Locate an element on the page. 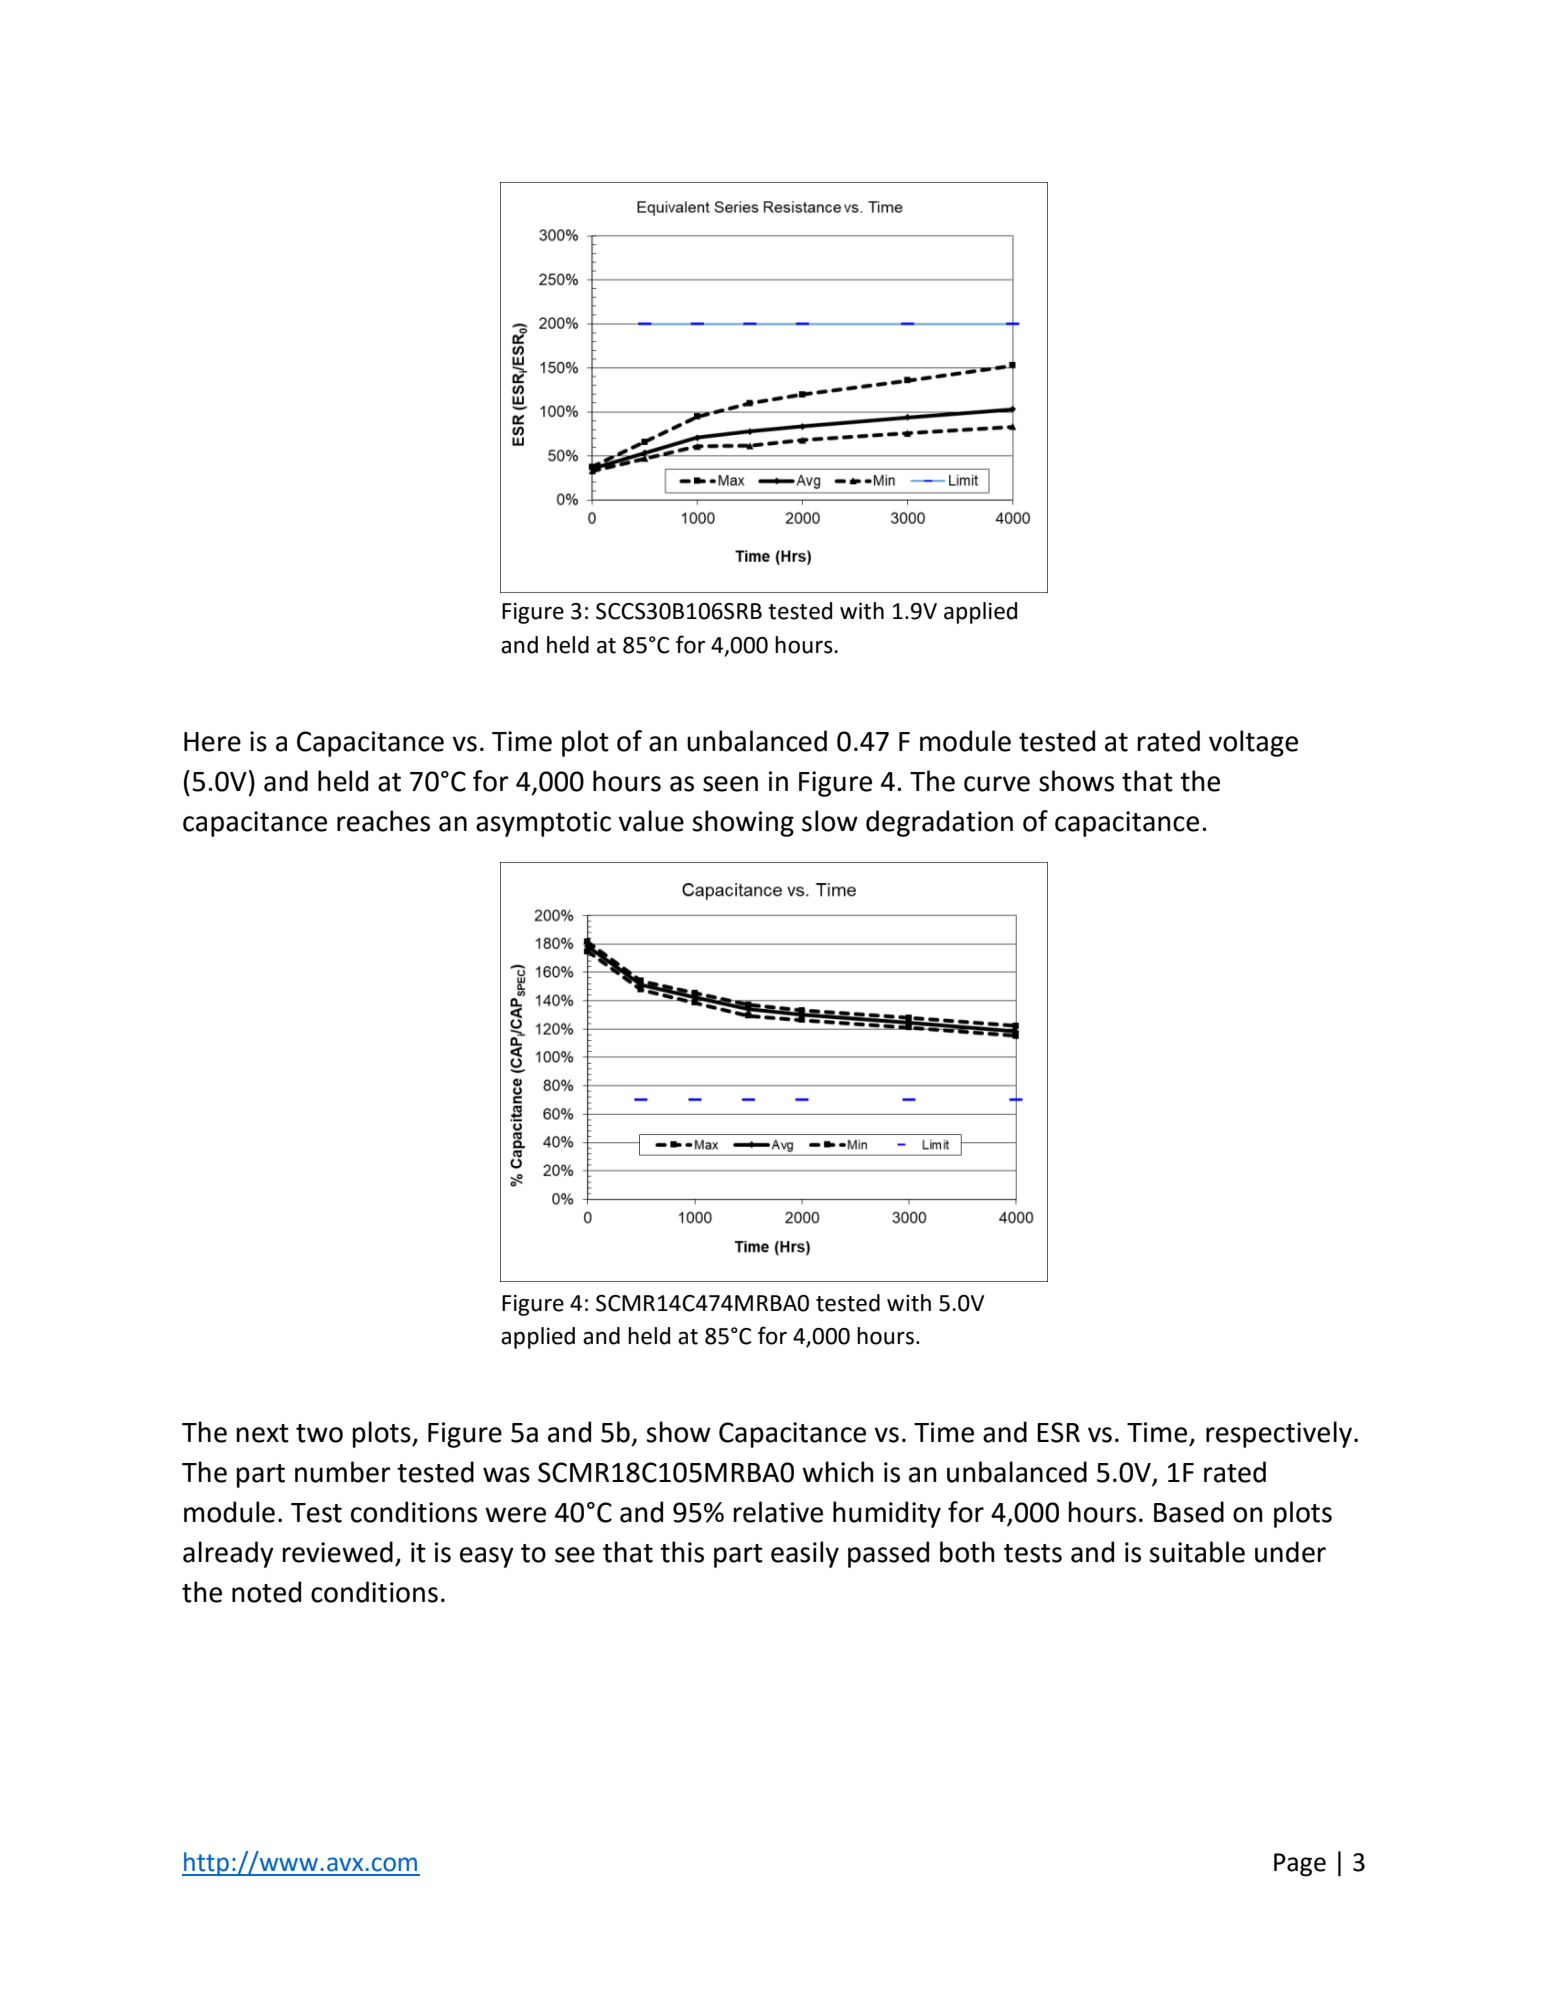 The image size is (1548, 2003). two is located at coordinates (319, 1433).
